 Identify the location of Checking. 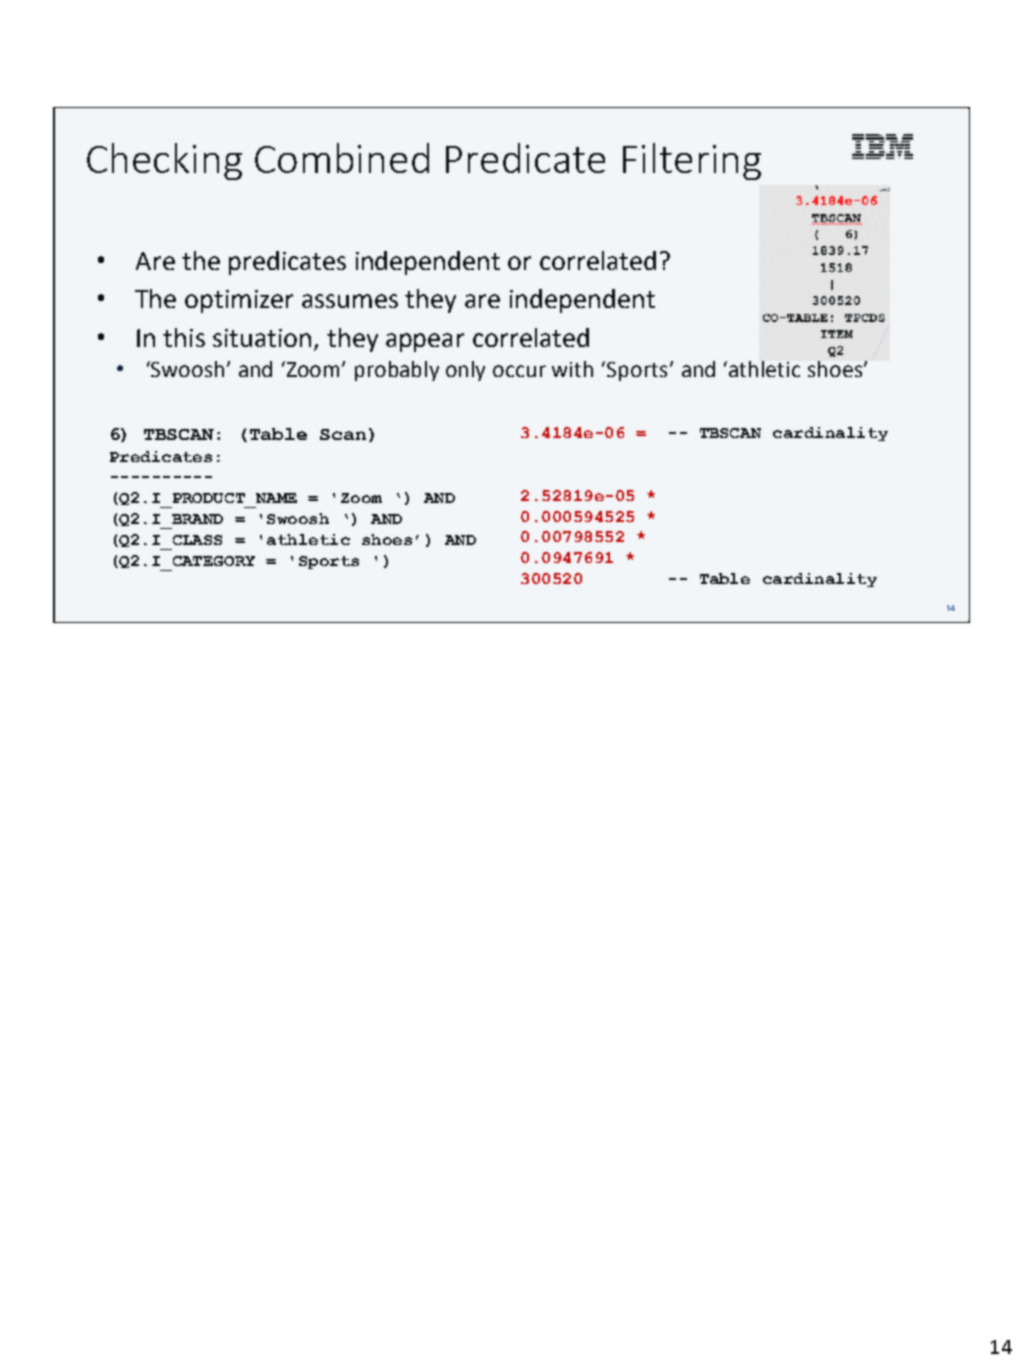
(164, 161).
